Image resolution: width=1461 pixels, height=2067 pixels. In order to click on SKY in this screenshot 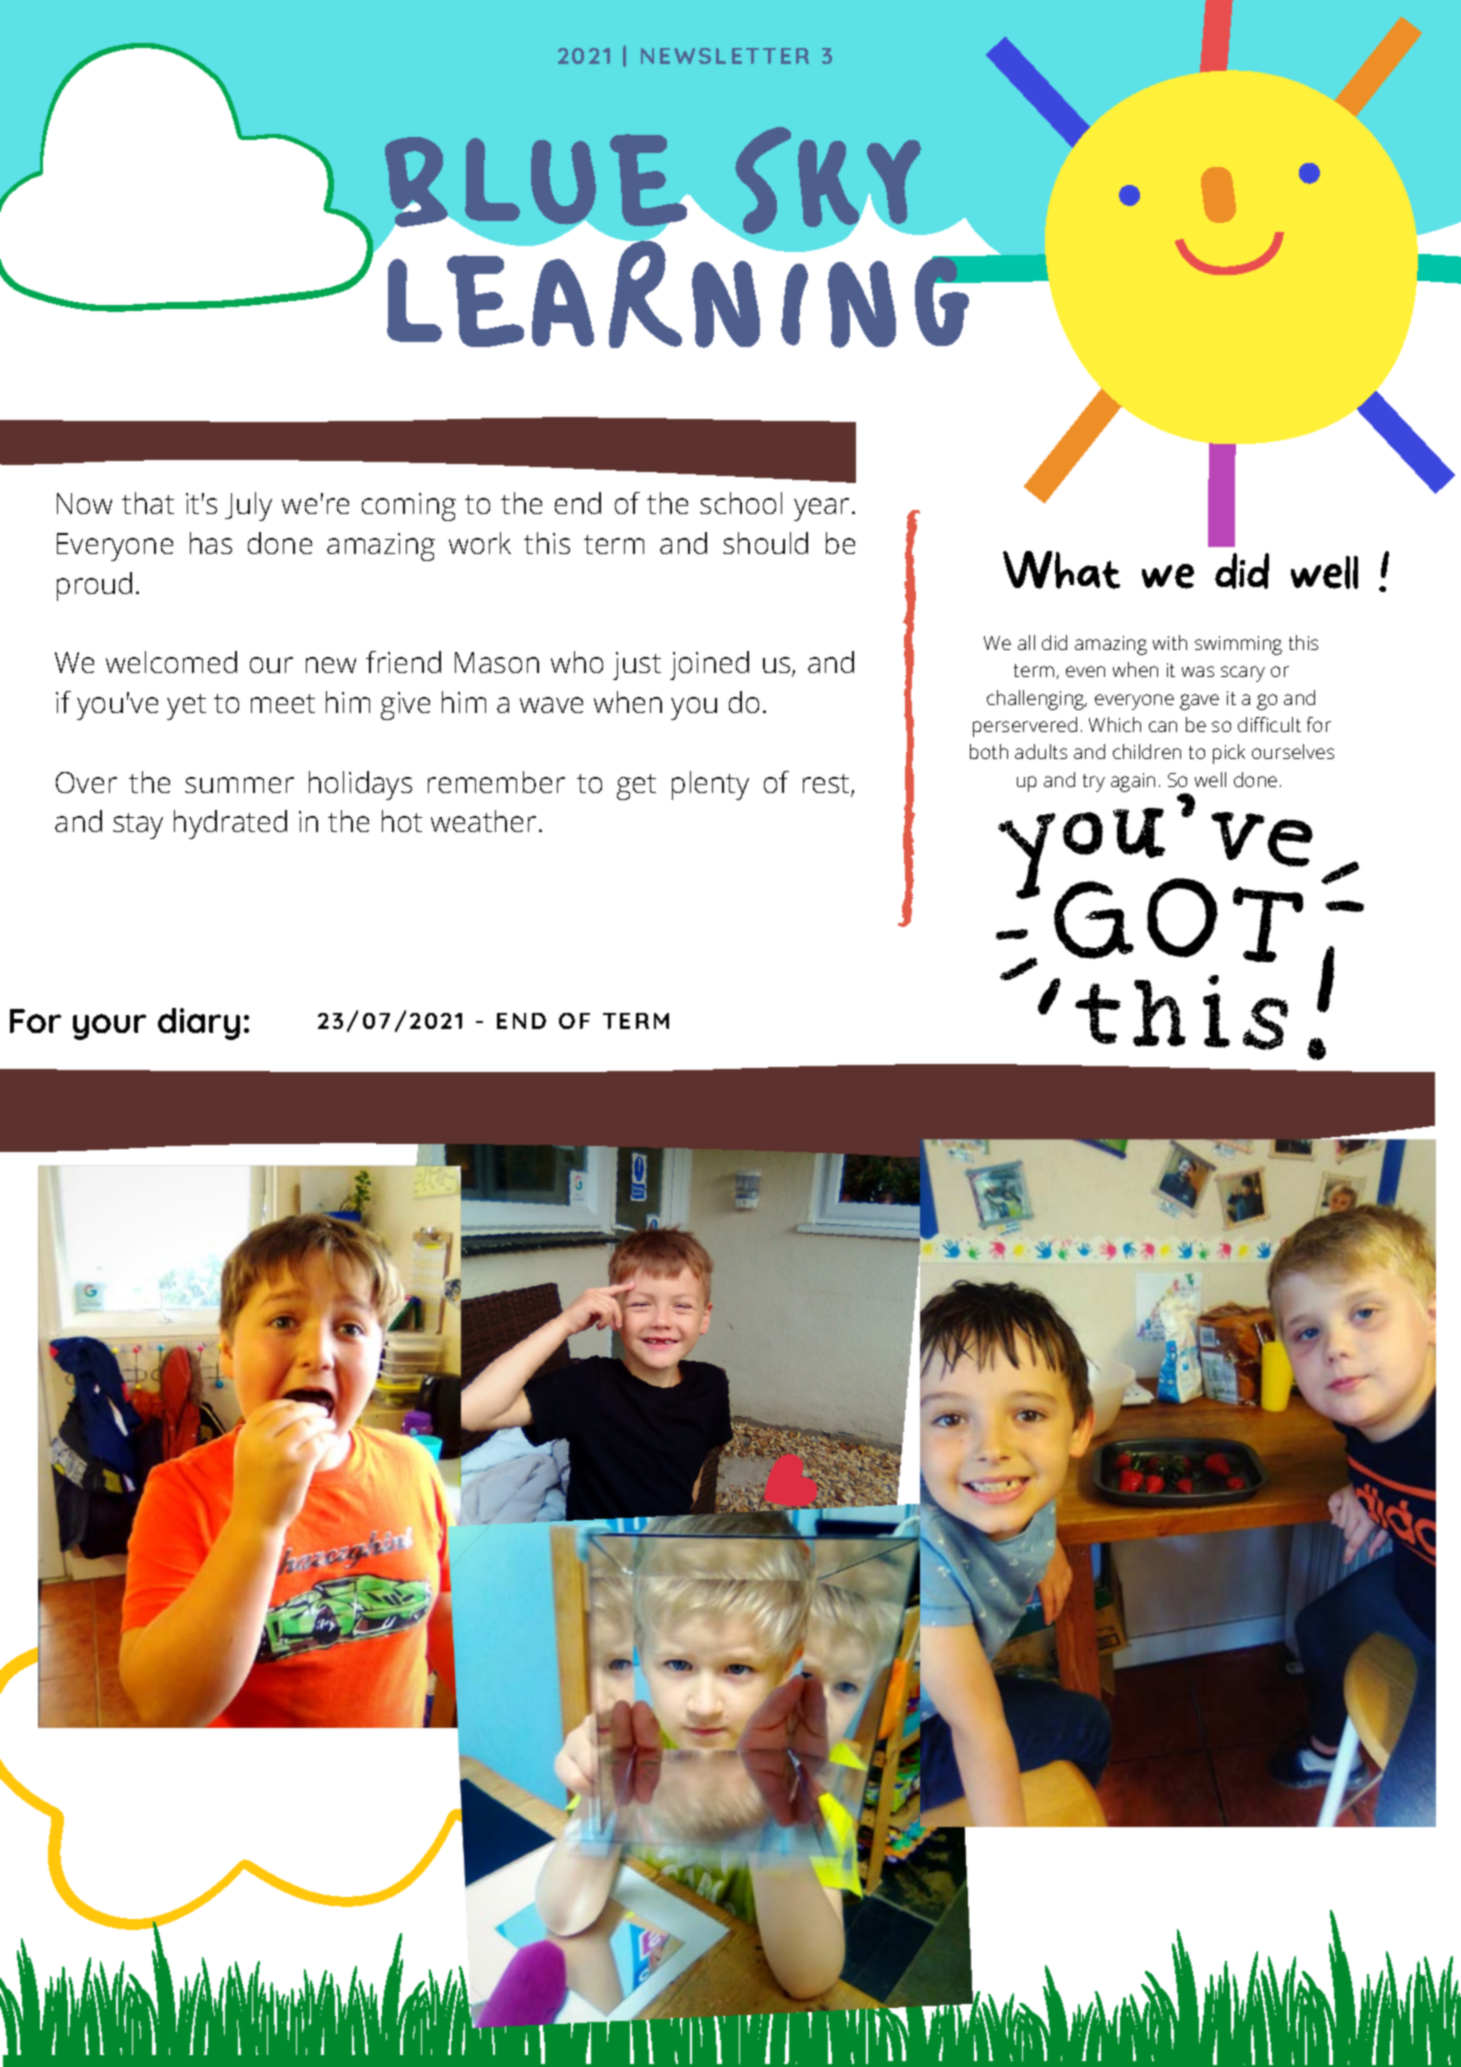, I will do `click(828, 181)`.
